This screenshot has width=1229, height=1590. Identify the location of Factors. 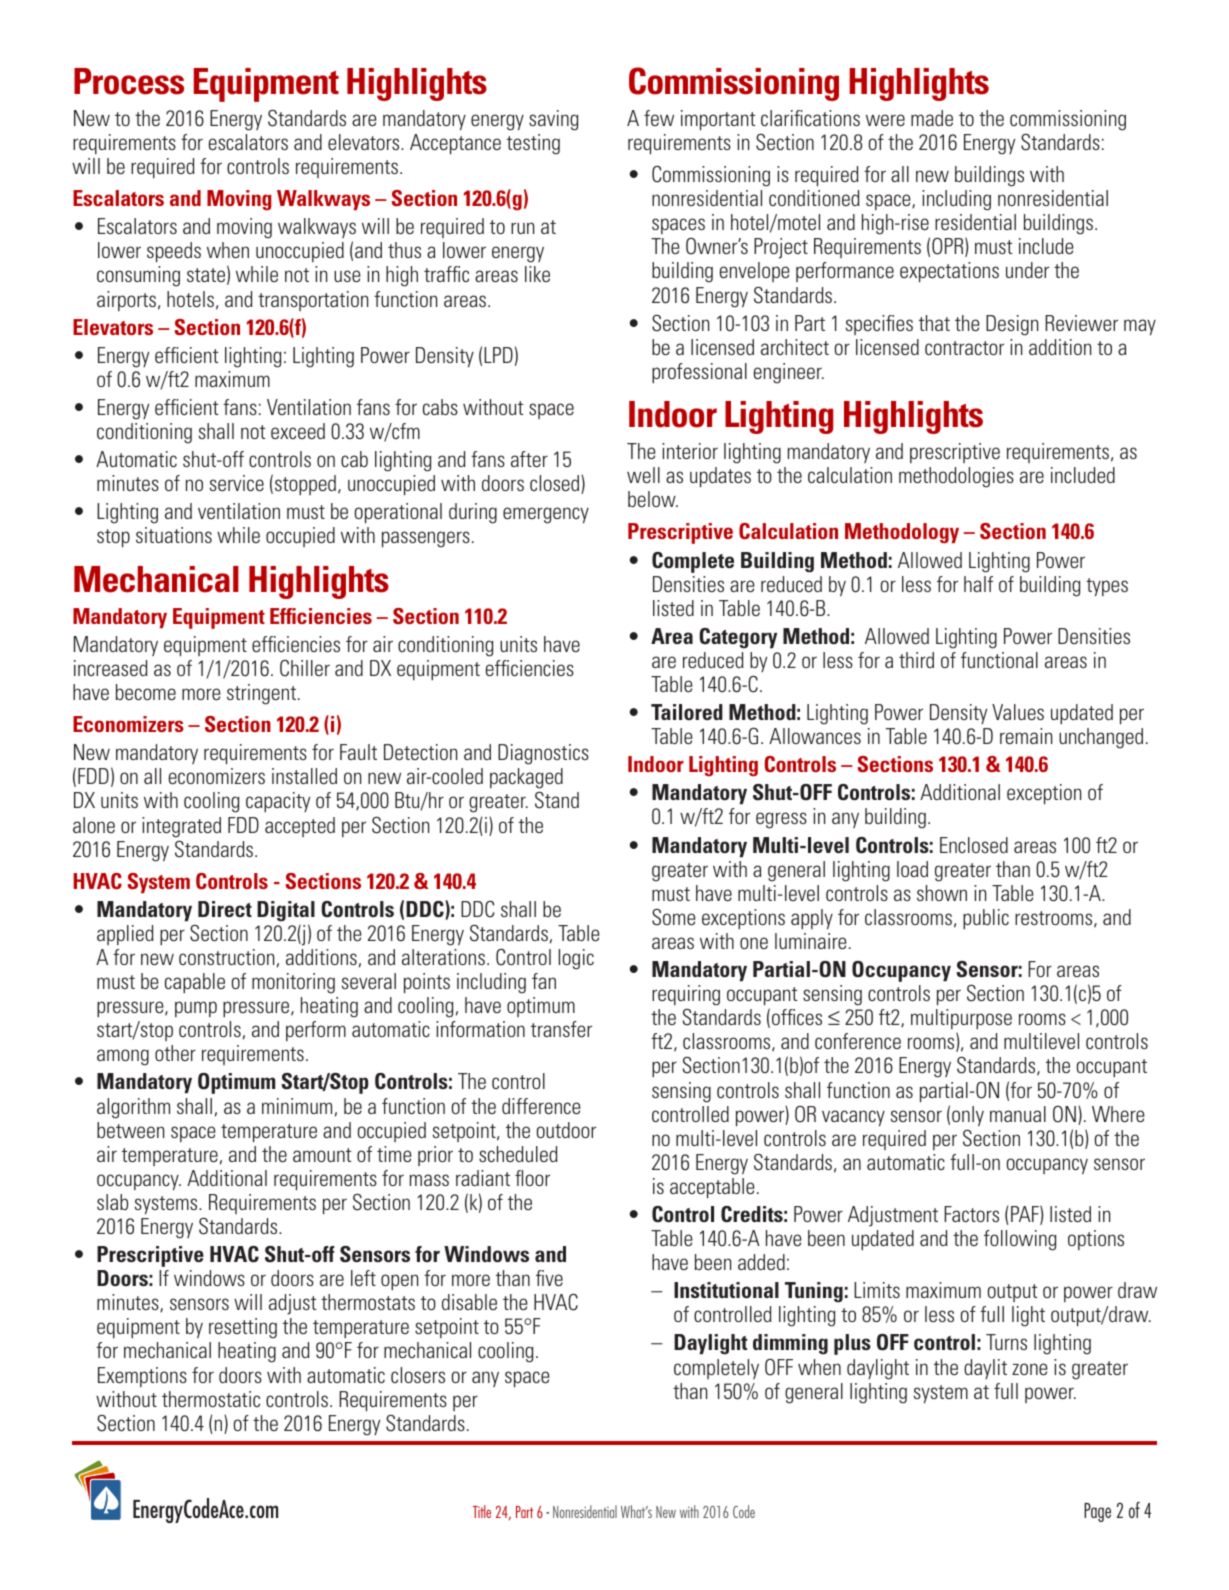
(971, 1214).
